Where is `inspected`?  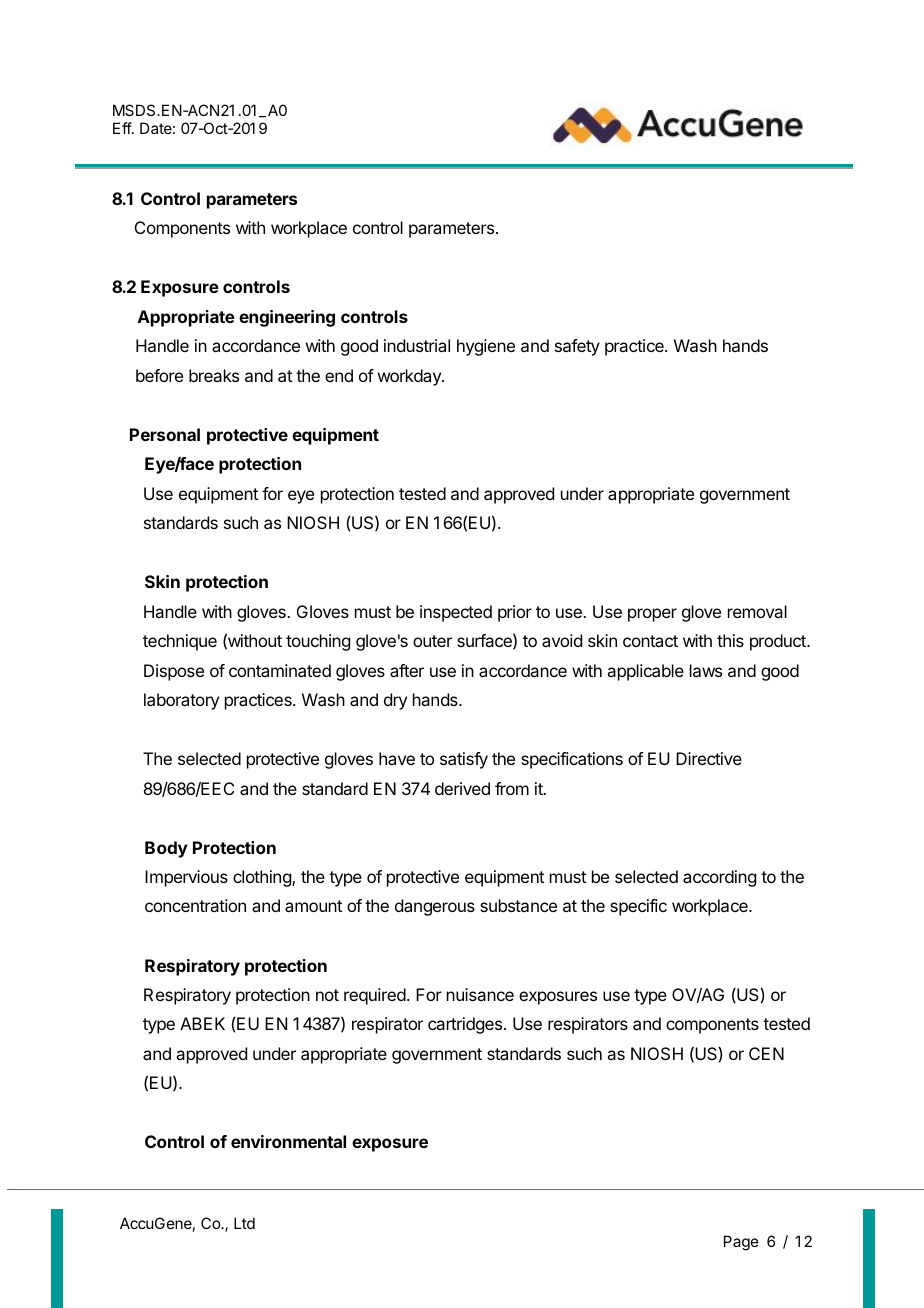
inspected is located at coordinates (456, 613).
